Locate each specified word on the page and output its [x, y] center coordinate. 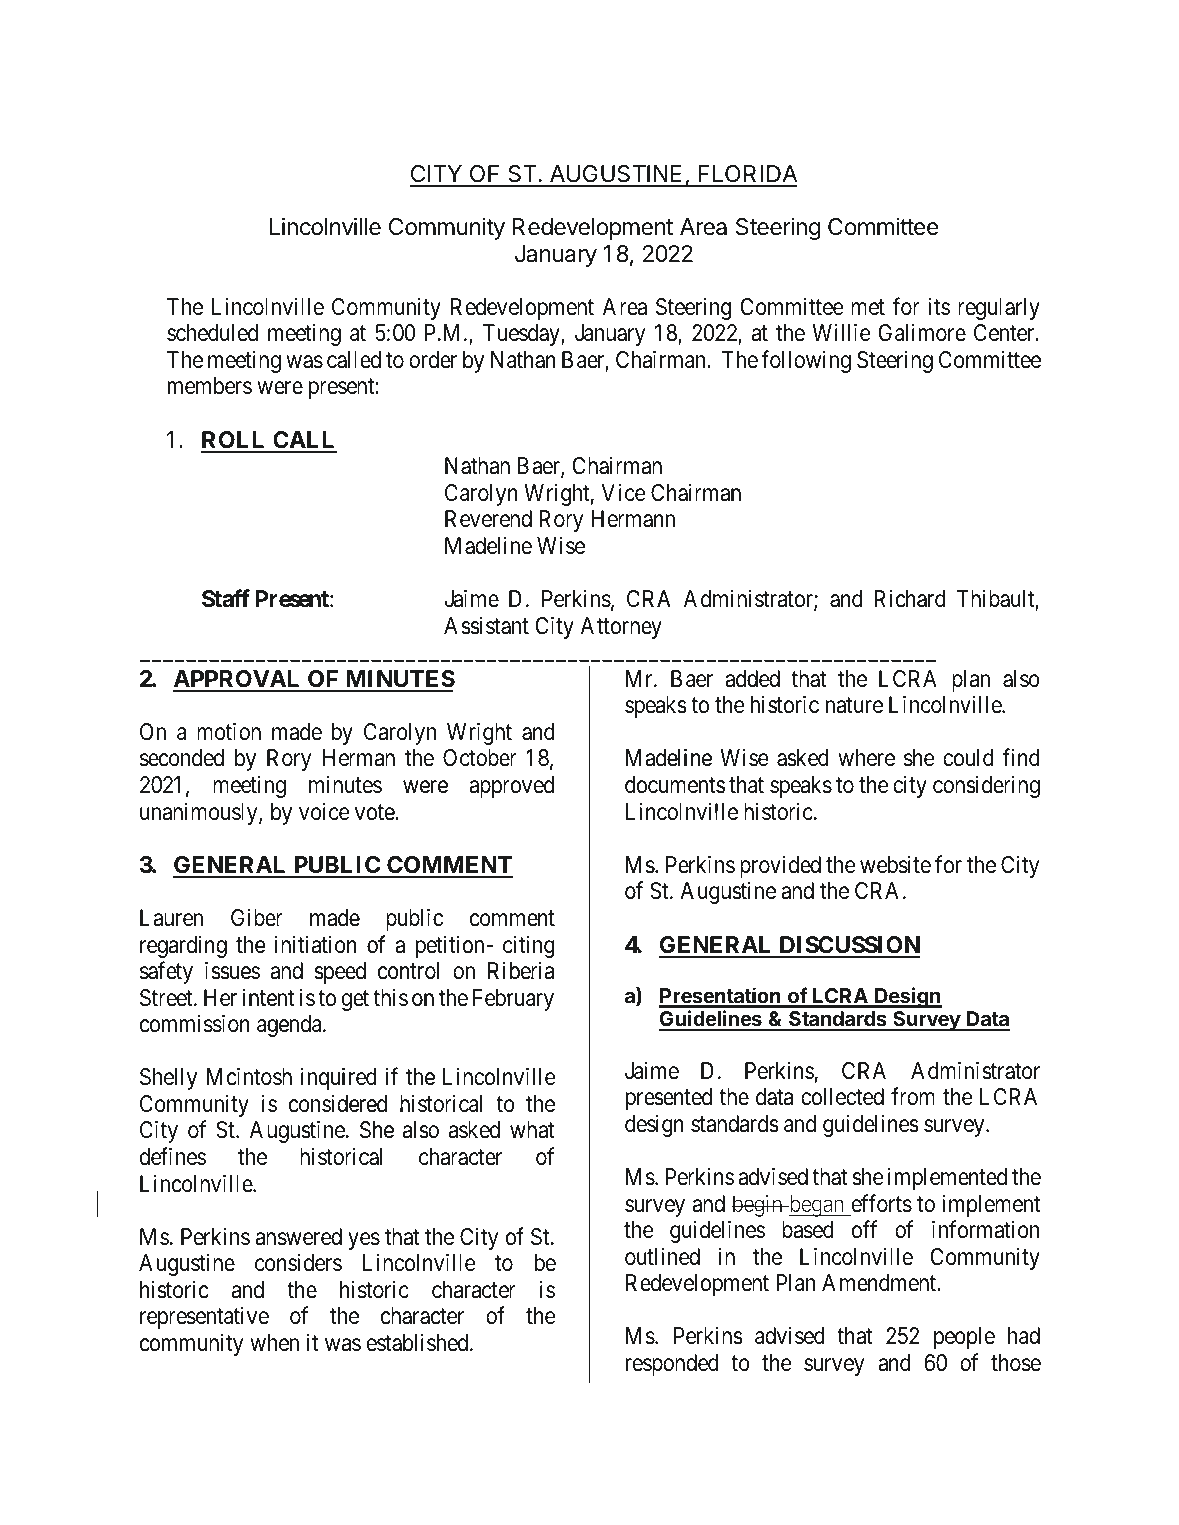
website [895, 864]
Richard [910, 599]
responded [672, 1365]
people [964, 1338]
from [913, 1097]
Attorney [621, 628]
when [274, 1343]
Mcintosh [249, 1076]
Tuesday [522, 335]
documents [675, 785]
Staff [226, 598]
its [939, 306]
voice [324, 811]
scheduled [212, 333]
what [532, 1130]
